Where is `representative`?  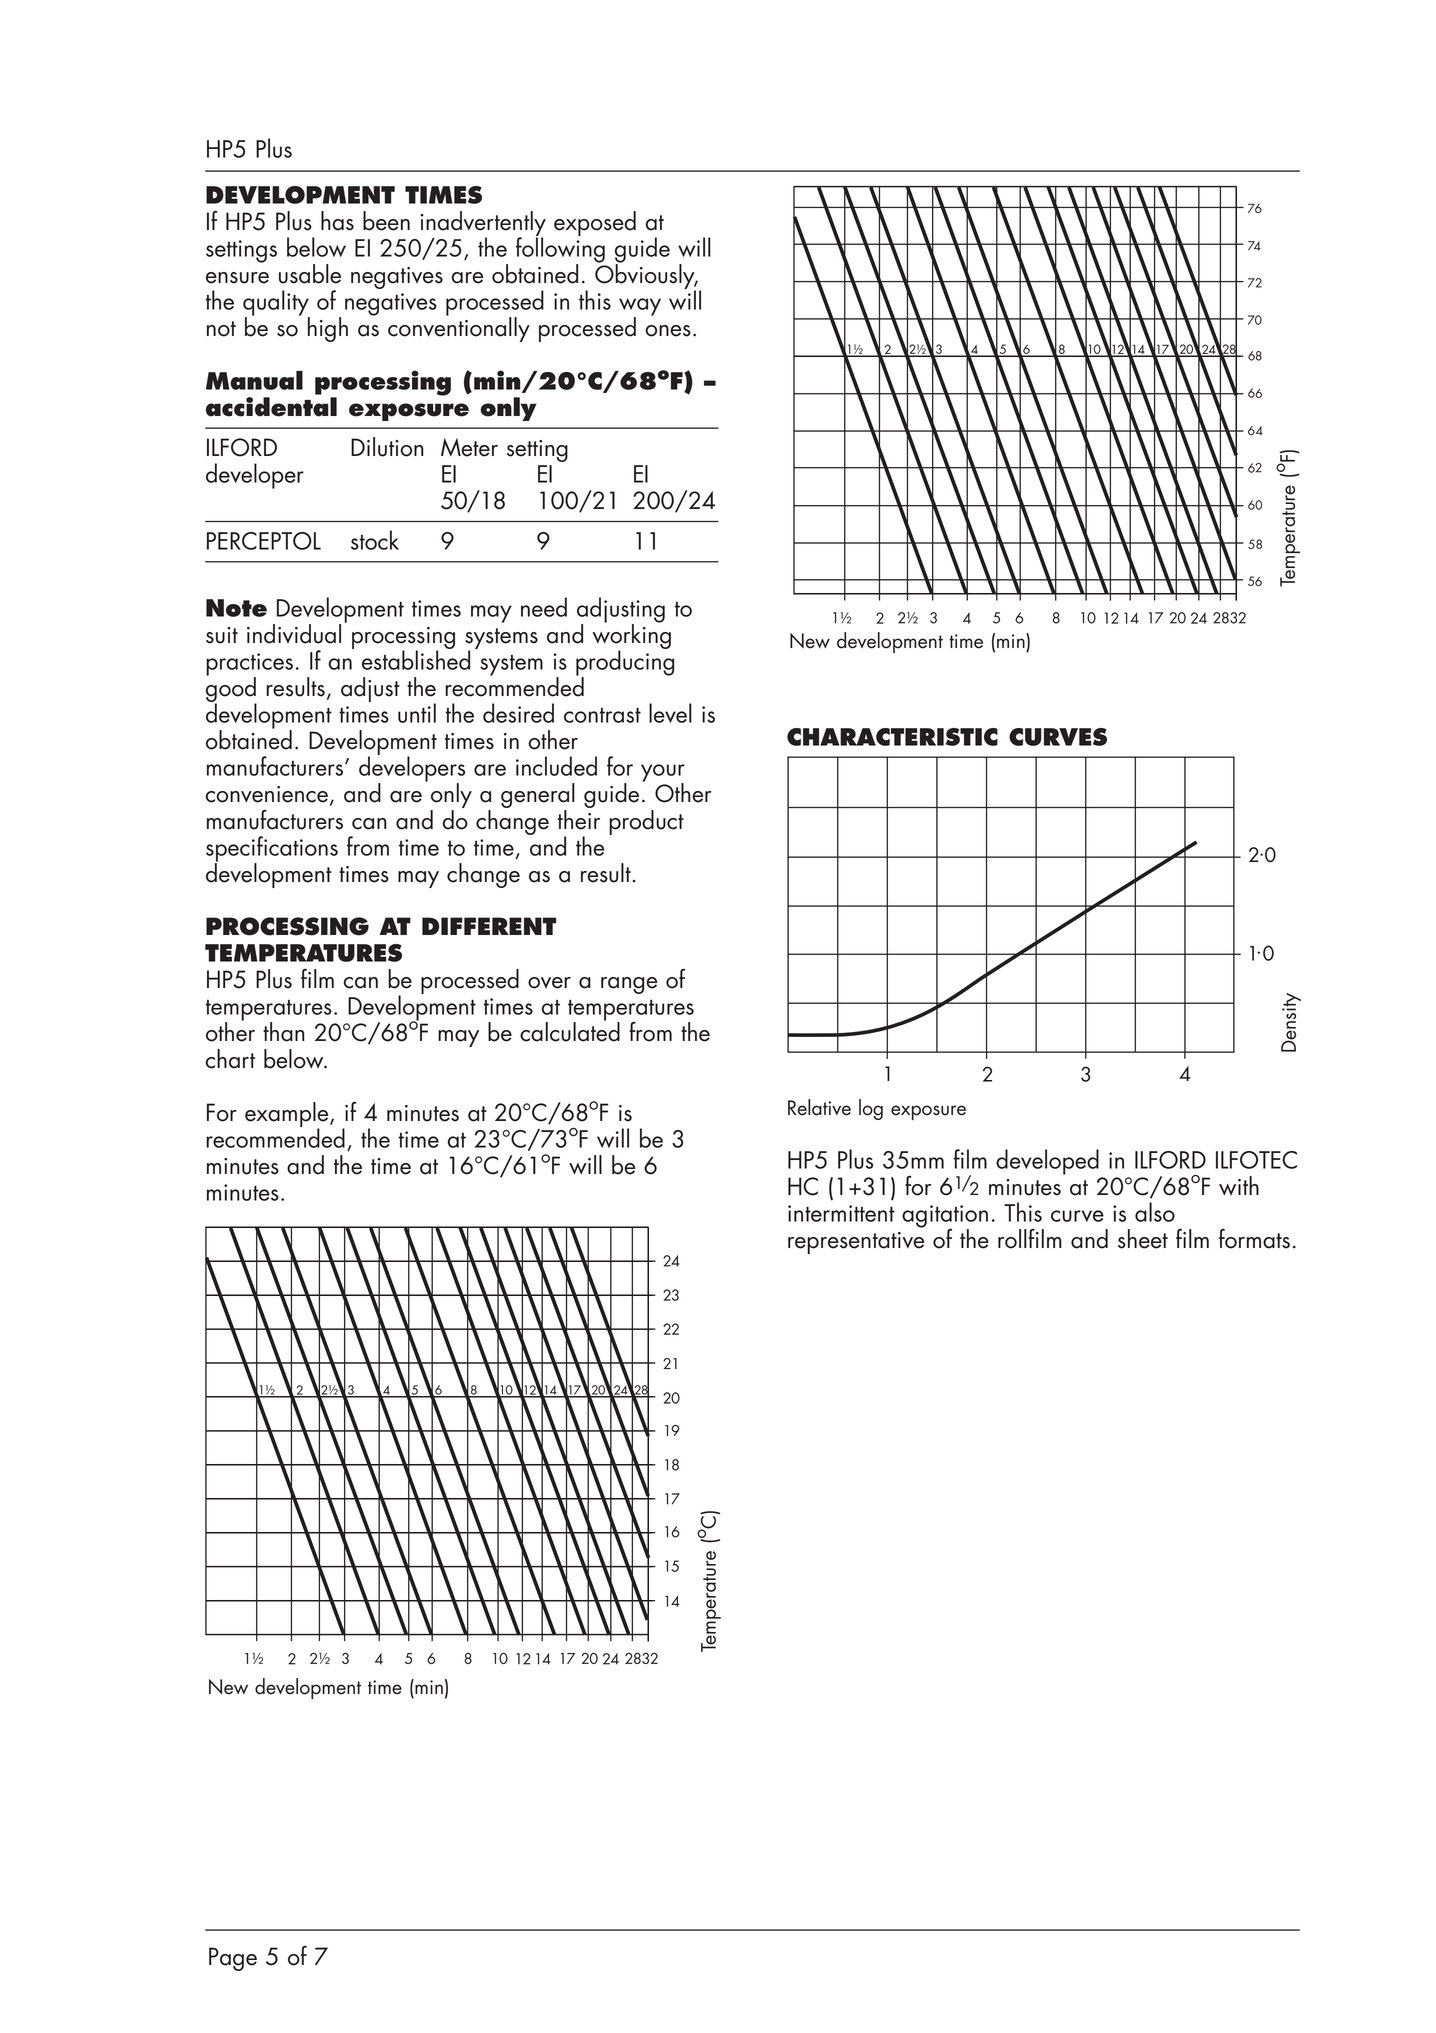
representative is located at coordinates (856, 1243).
